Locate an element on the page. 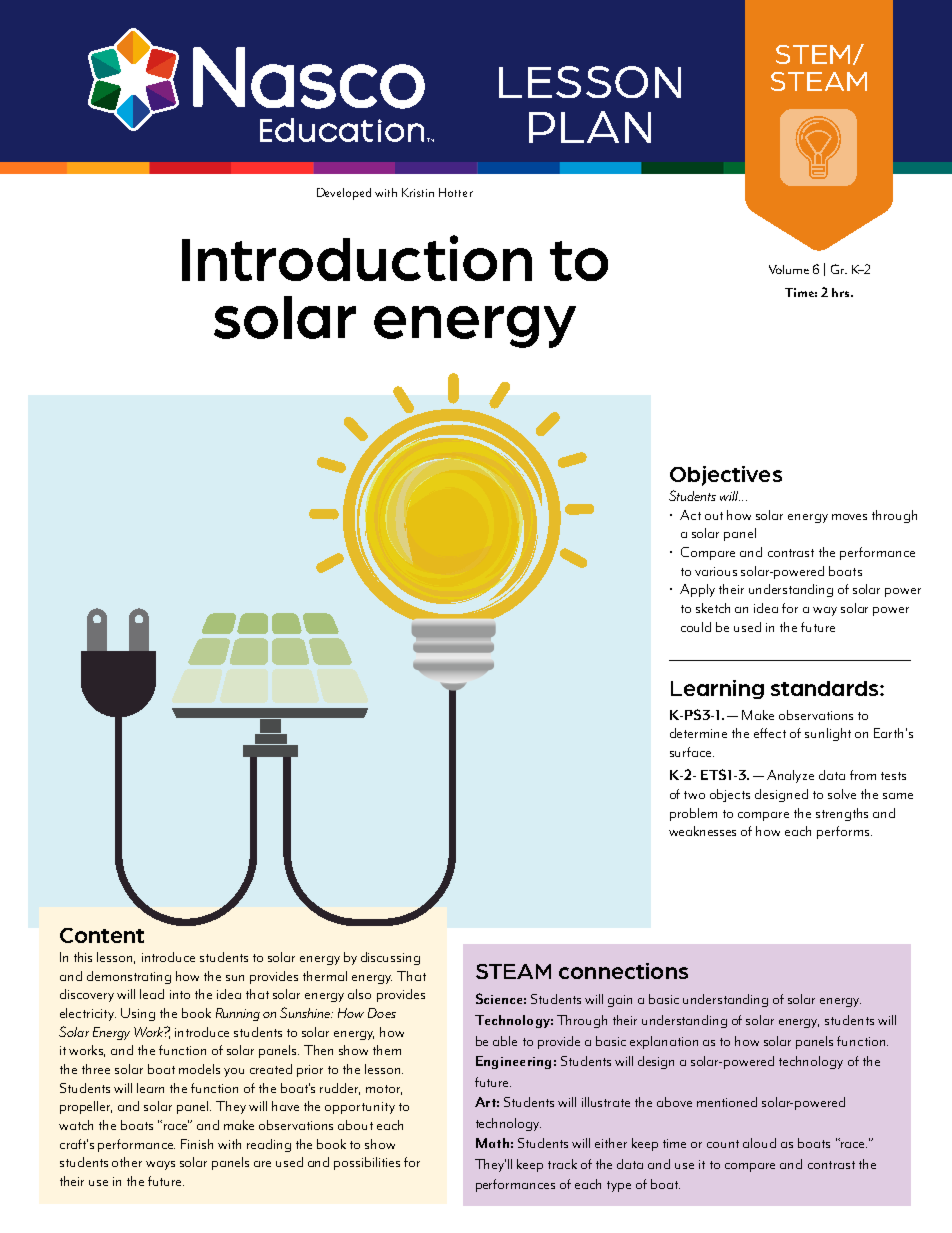 The height and width of the image is (1233, 952). Math is located at coordinates (492, 1143).
